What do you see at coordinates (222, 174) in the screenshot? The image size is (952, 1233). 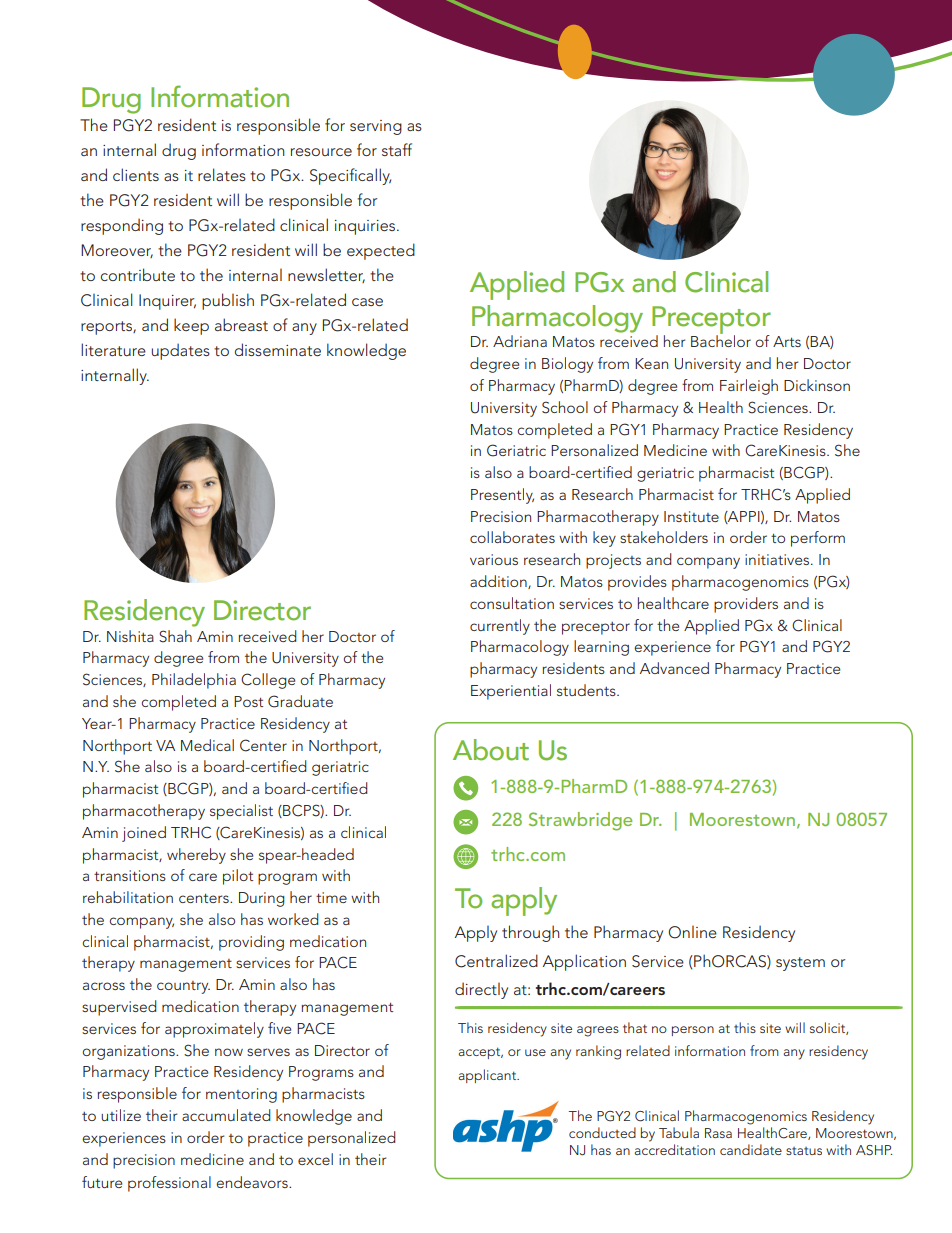 I see `relates` at bounding box center [222, 174].
